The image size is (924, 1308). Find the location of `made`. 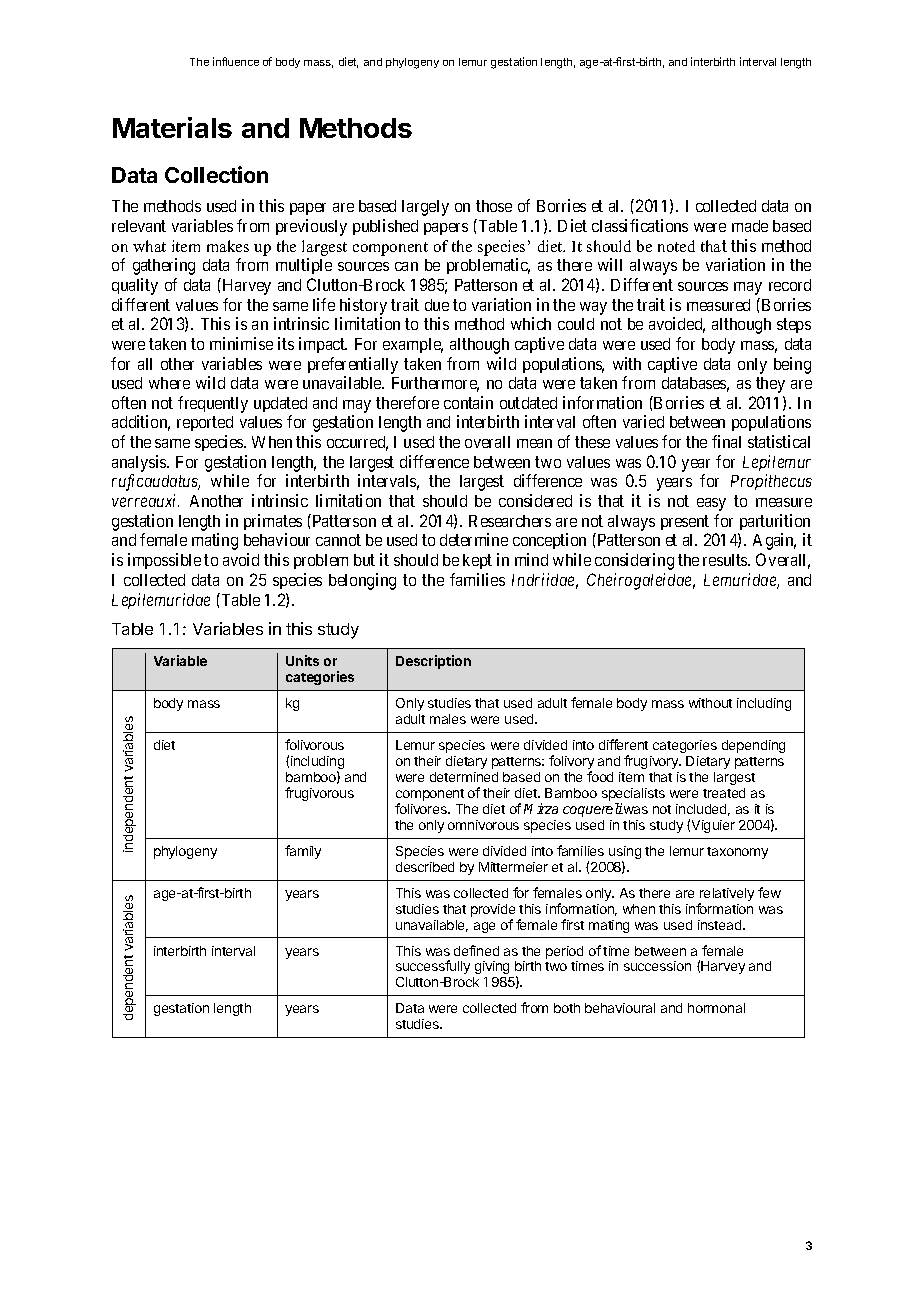

made is located at coordinates (750, 226).
